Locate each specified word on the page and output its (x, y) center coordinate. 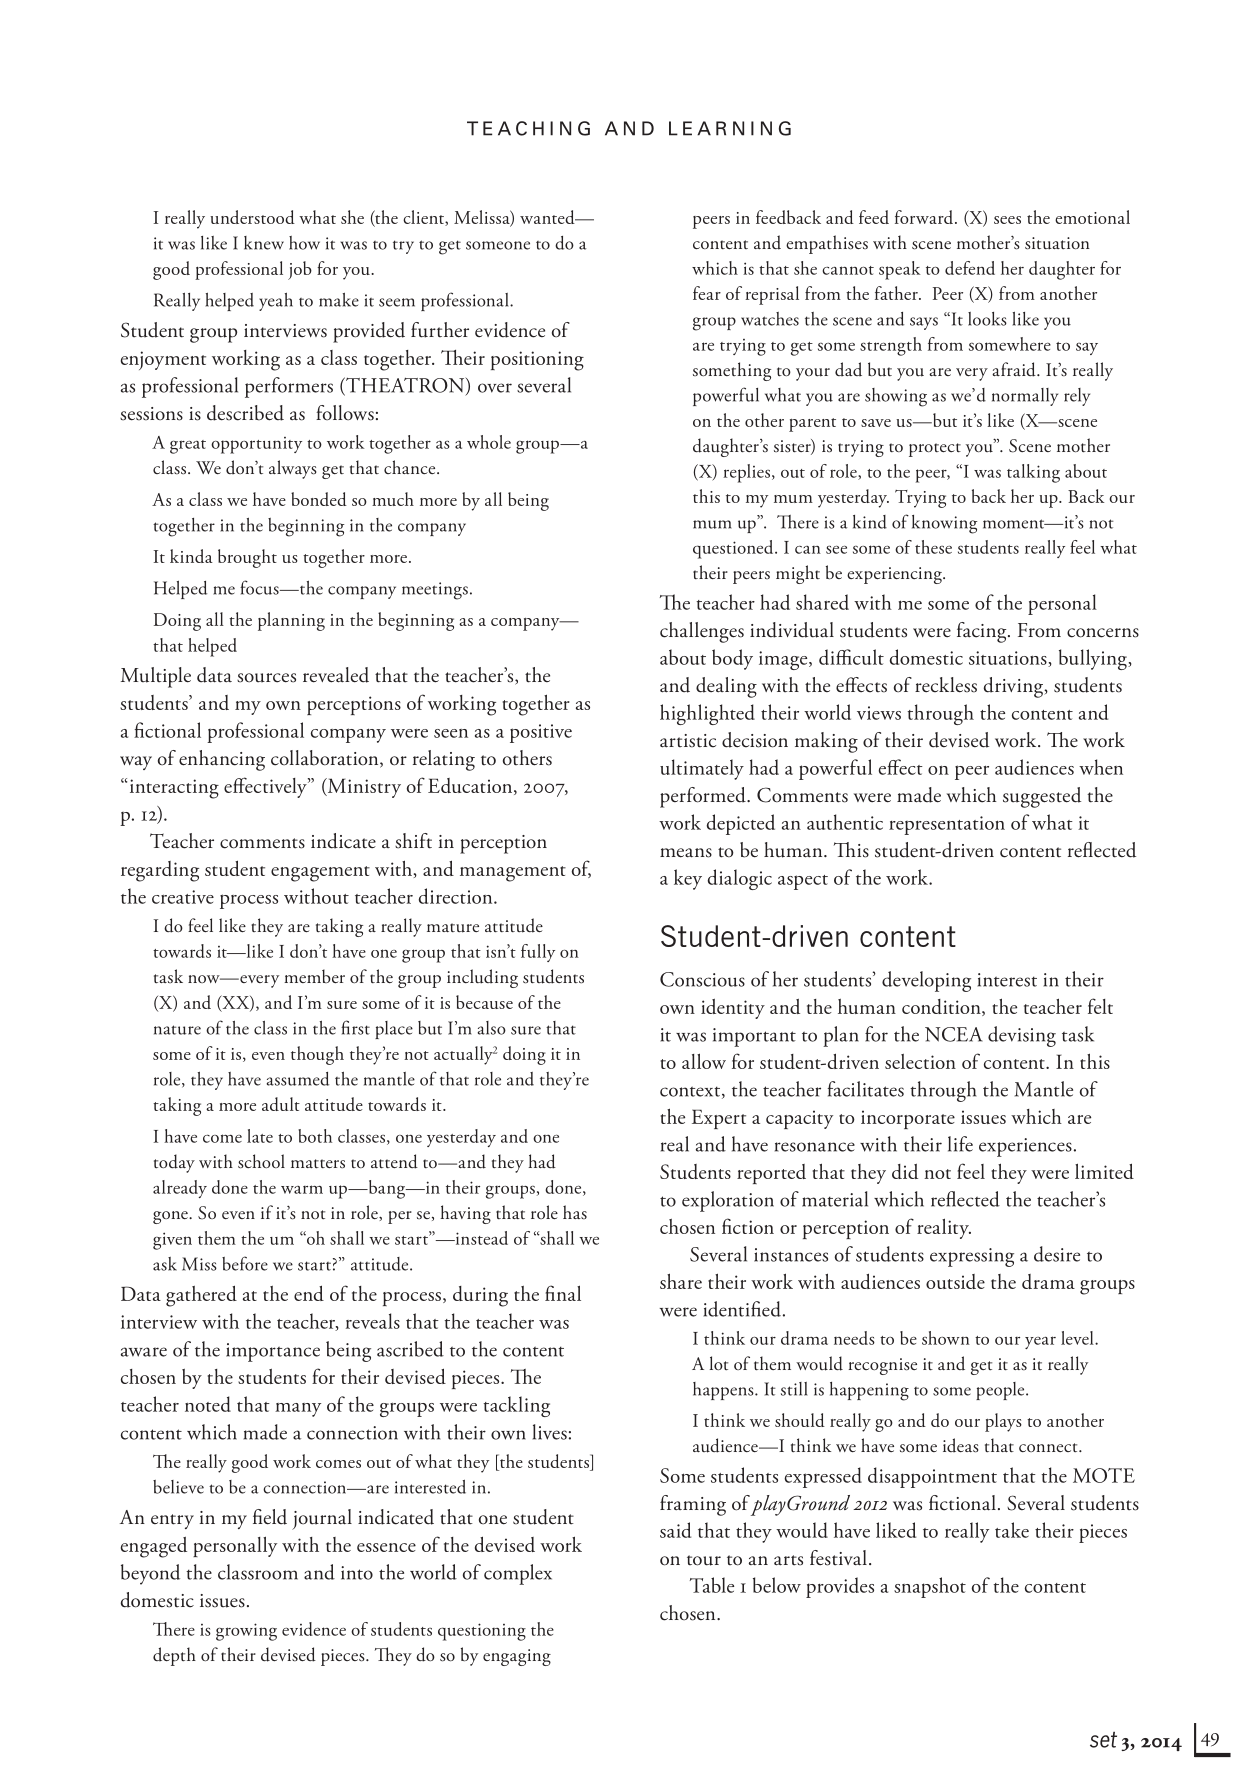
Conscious (702, 979)
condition (942, 1007)
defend (970, 268)
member (314, 976)
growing (246, 1632)
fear (707, 293)
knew (264, 243)
